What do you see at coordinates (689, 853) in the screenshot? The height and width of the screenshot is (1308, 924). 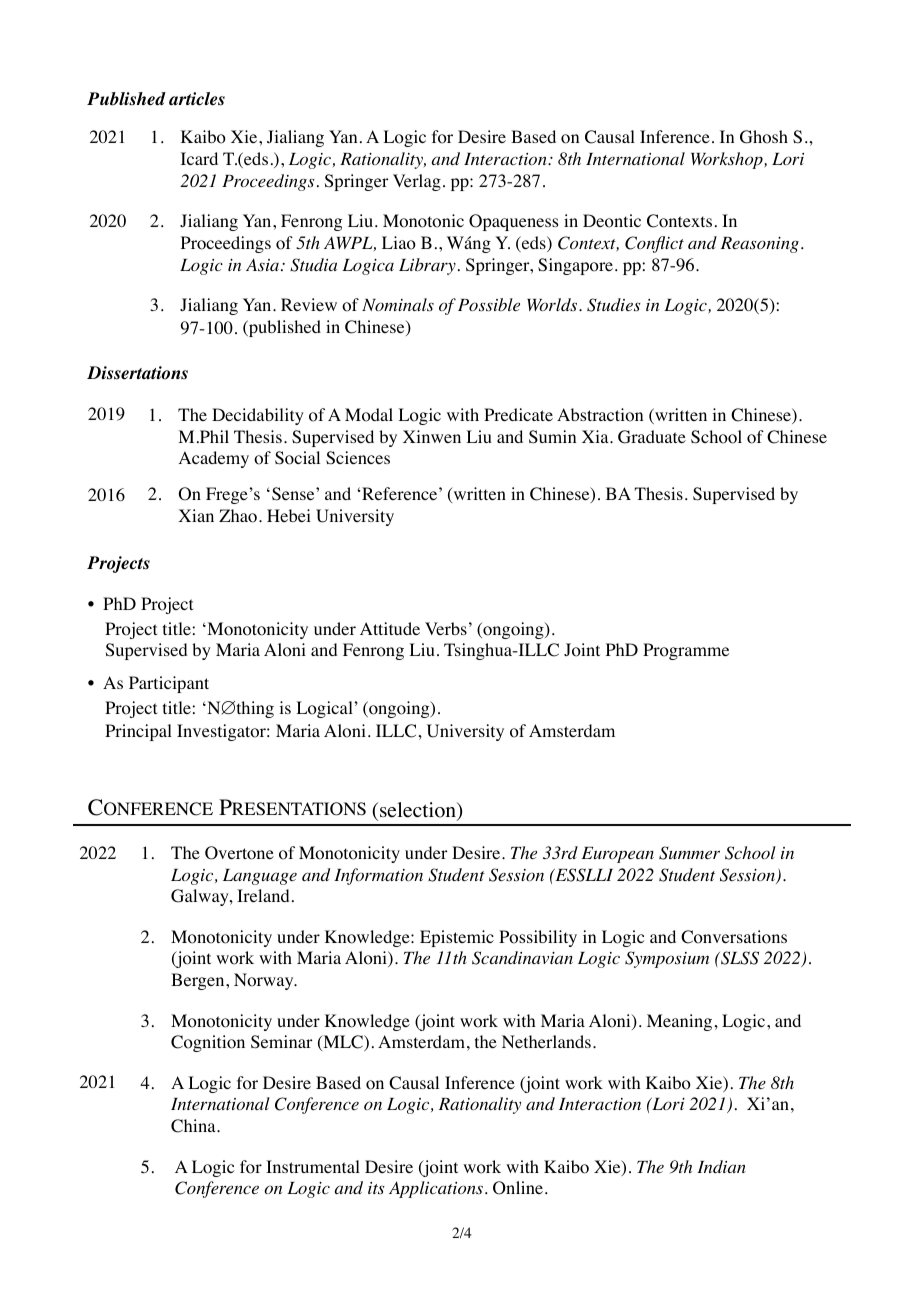 I see `Summer` at bounding box center [689, 853].
